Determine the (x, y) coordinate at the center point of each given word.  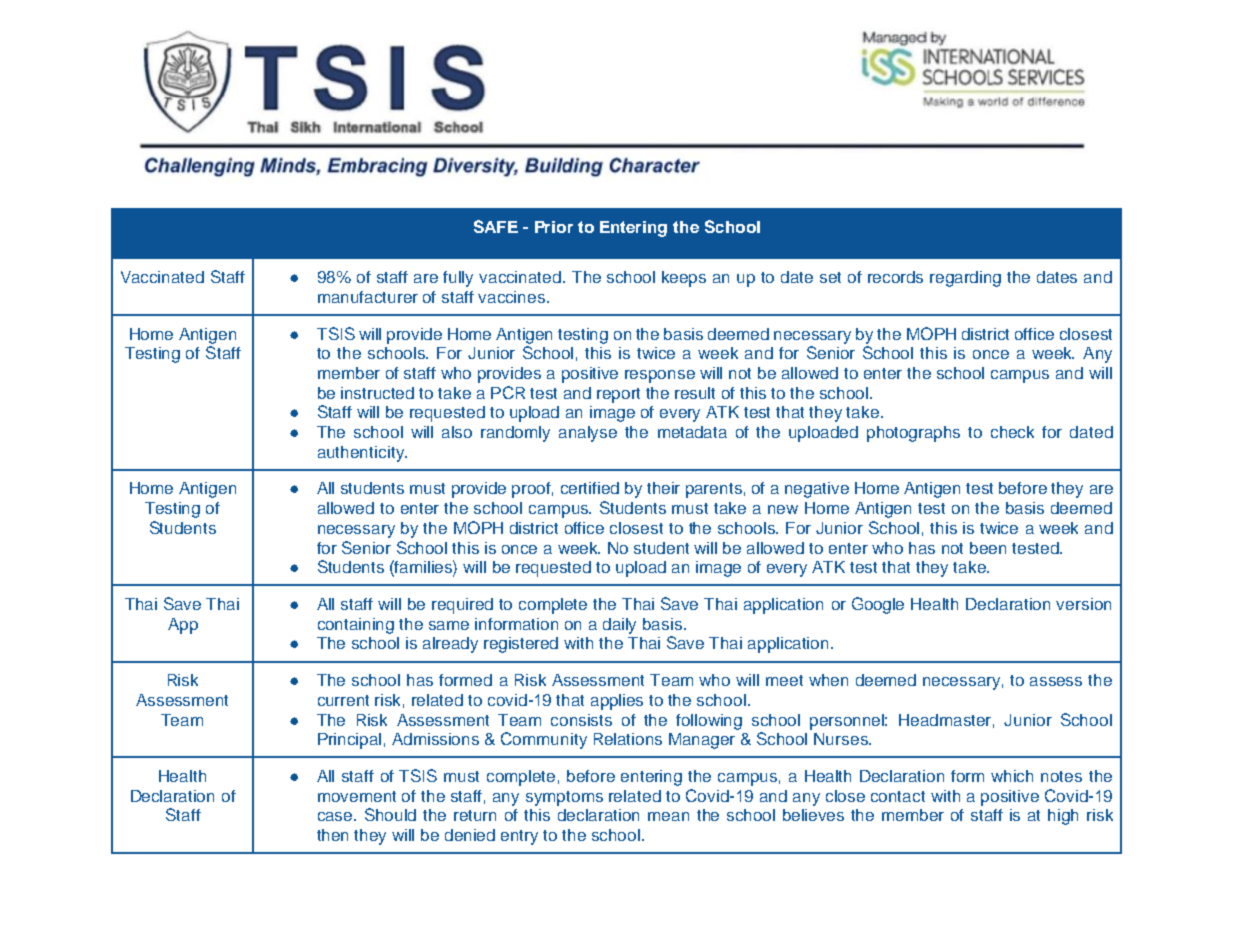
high (1063, 817)
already (450, 645)
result (695, 393)
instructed (377, 393)
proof (532, 490)
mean (668, 816)
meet (784, 680)
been (988, 548)
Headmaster (946, 721)
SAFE (496, 226)
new (783, 509)
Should (390, 814)
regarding (965, 279)
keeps (684, 279)
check (1012, 432)
